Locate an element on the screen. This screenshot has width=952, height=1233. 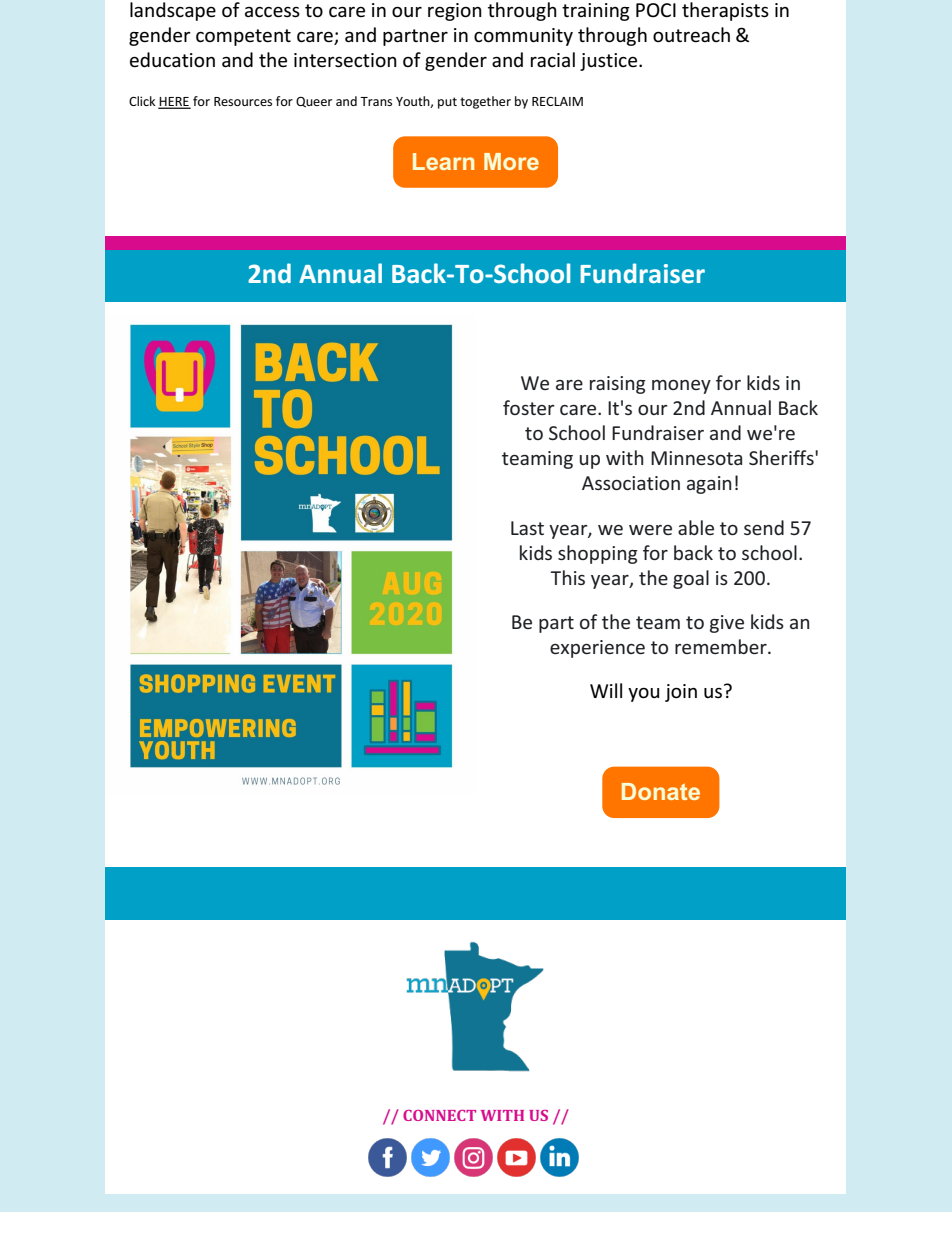
outreach is located at coordinates (691, 35).
